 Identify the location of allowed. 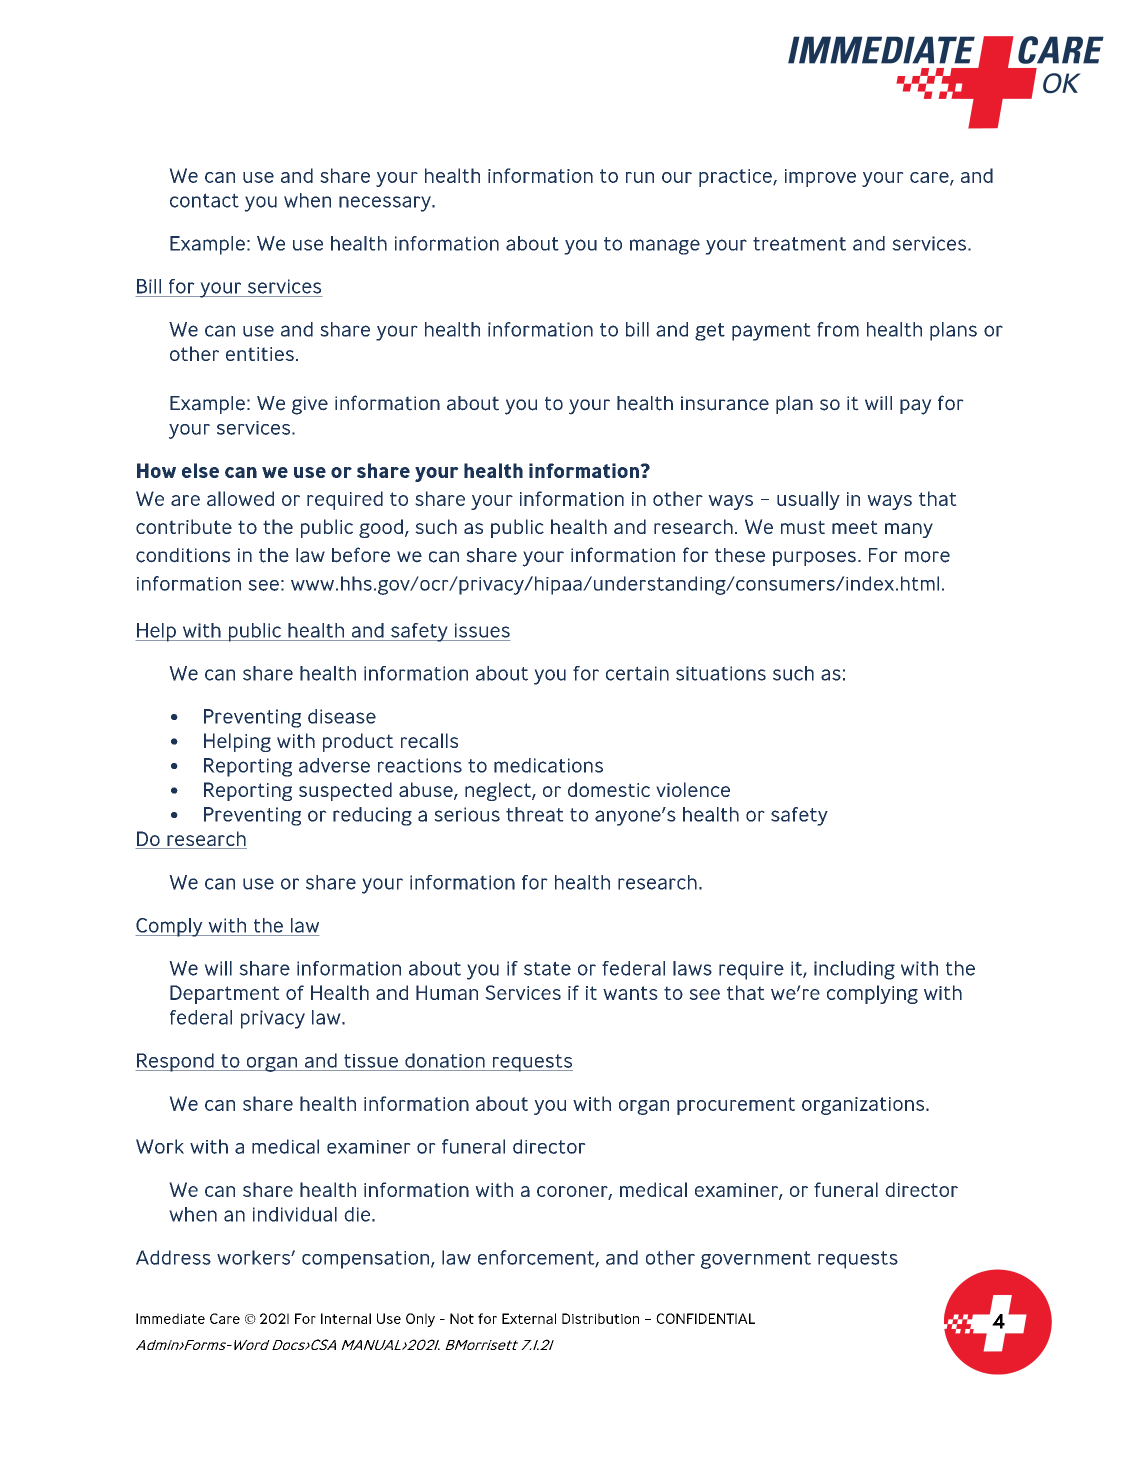
(240, 498).
